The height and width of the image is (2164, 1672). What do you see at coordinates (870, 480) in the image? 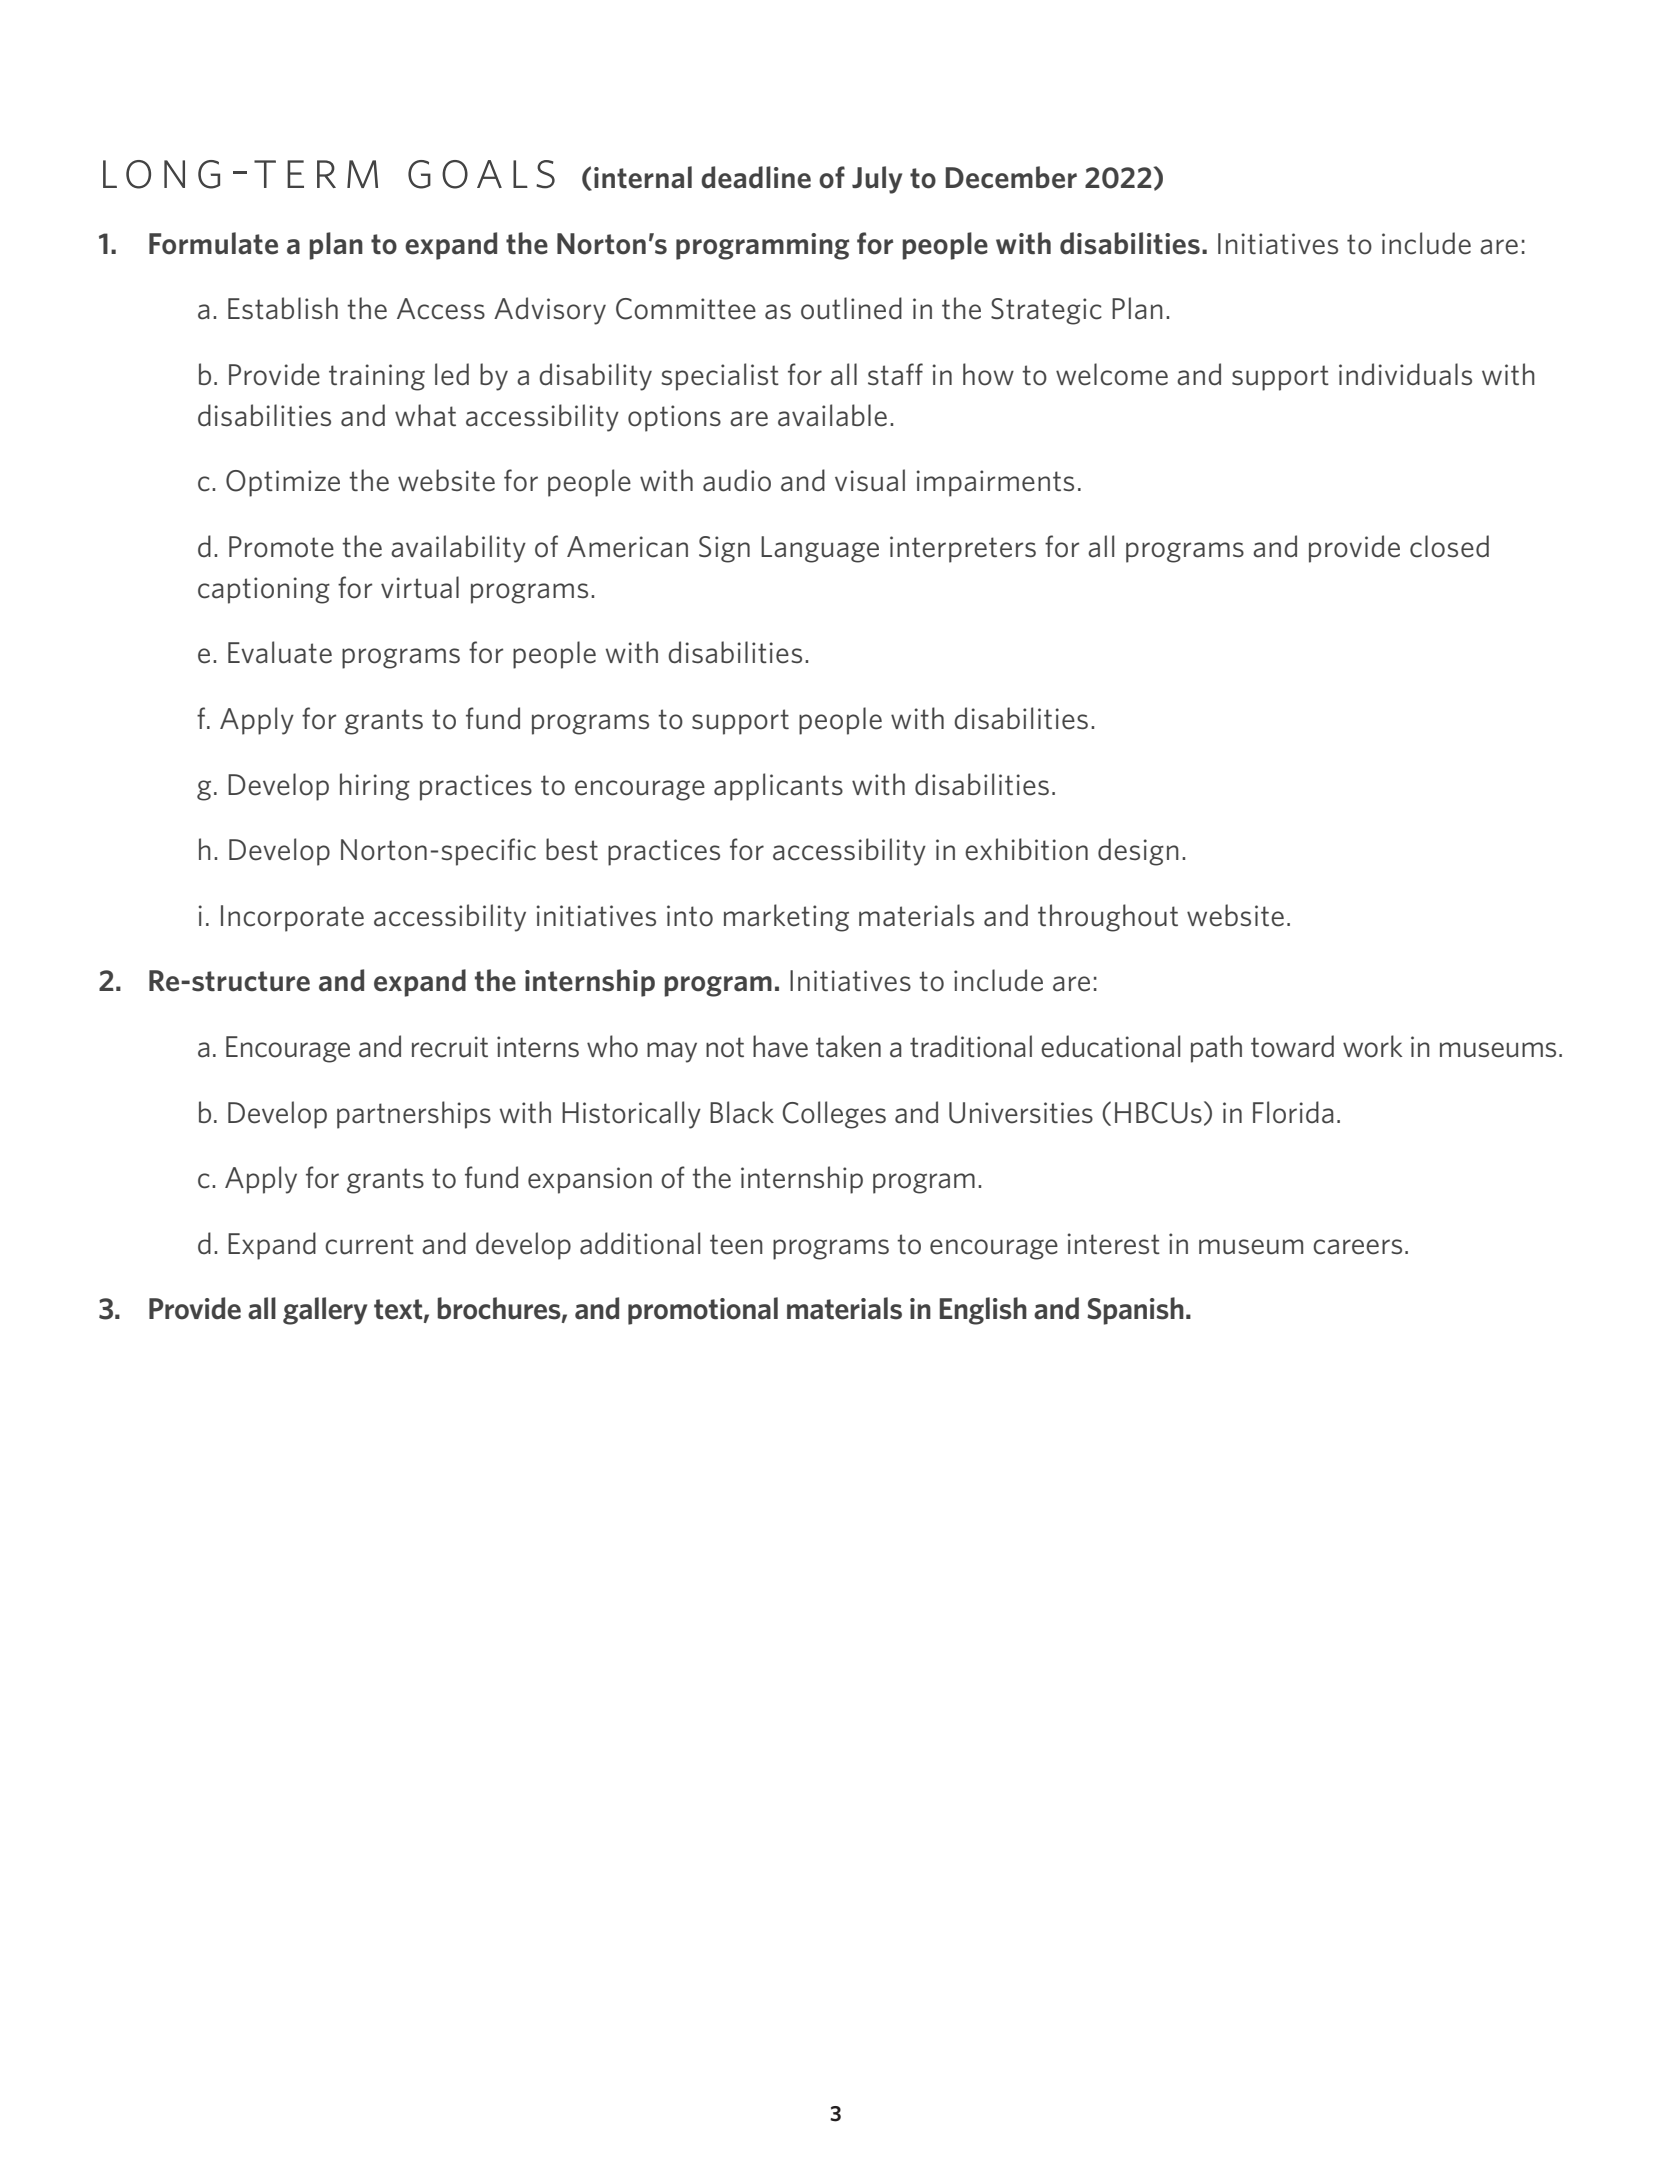
I see `visual` at bounding box center [870, 480].
